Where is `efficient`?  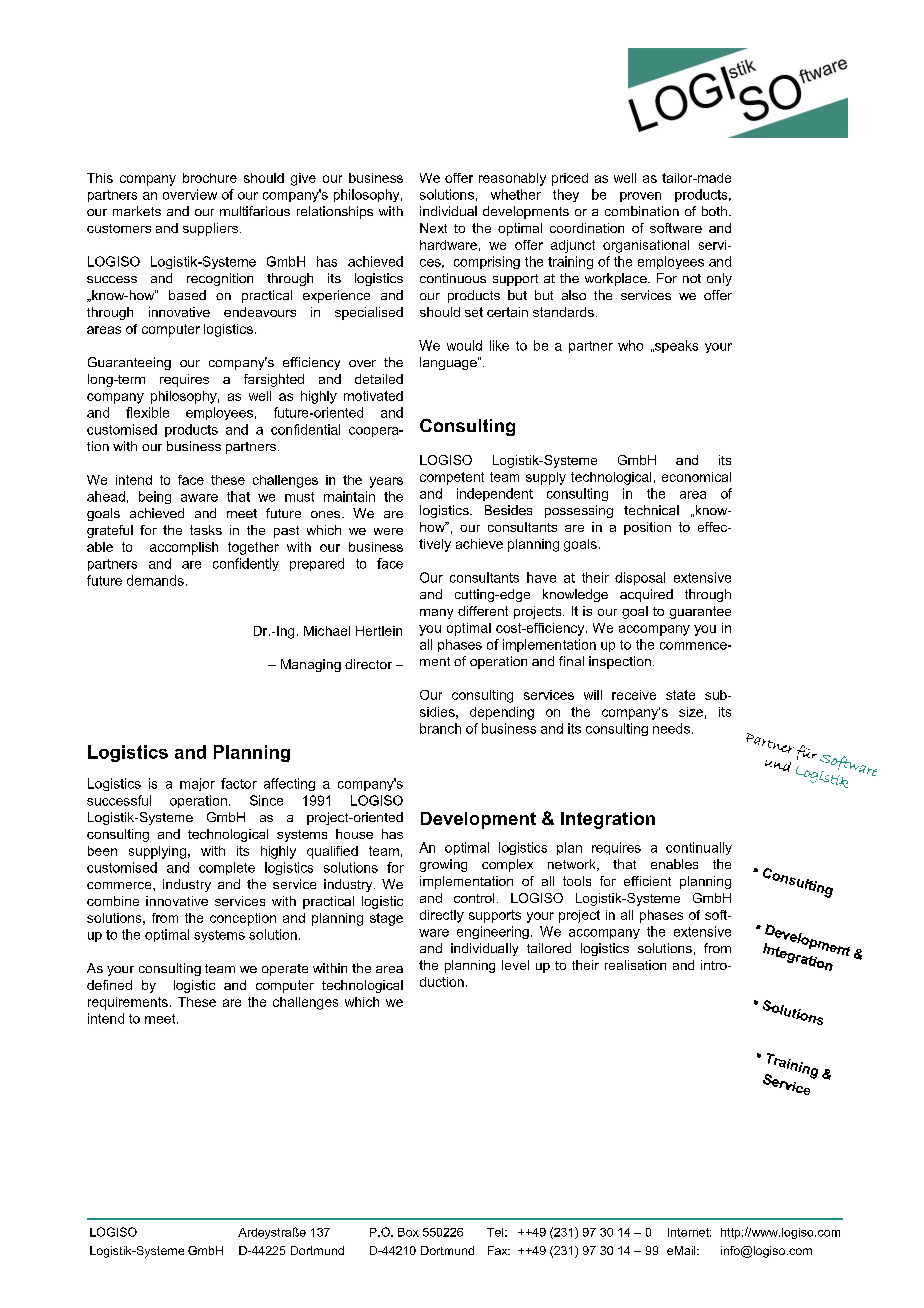
efficient is located at coordinates (647, 881).
